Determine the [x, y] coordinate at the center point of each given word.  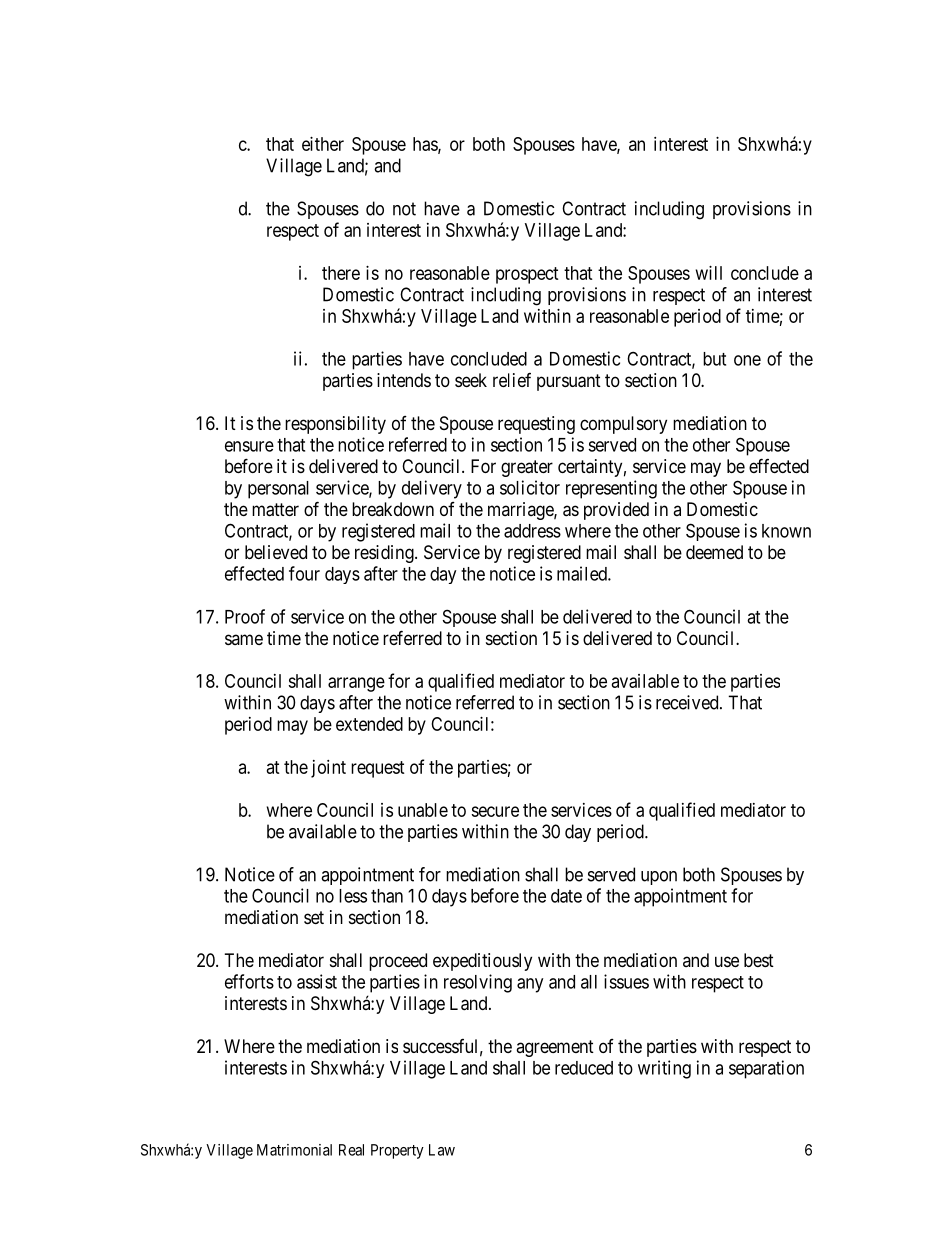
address [532, 531]
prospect [527, 275]
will [709, 273]
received [688, 702]
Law [442, 1150]
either [323, 144]
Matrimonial [294, 1150]
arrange [356, 684]
